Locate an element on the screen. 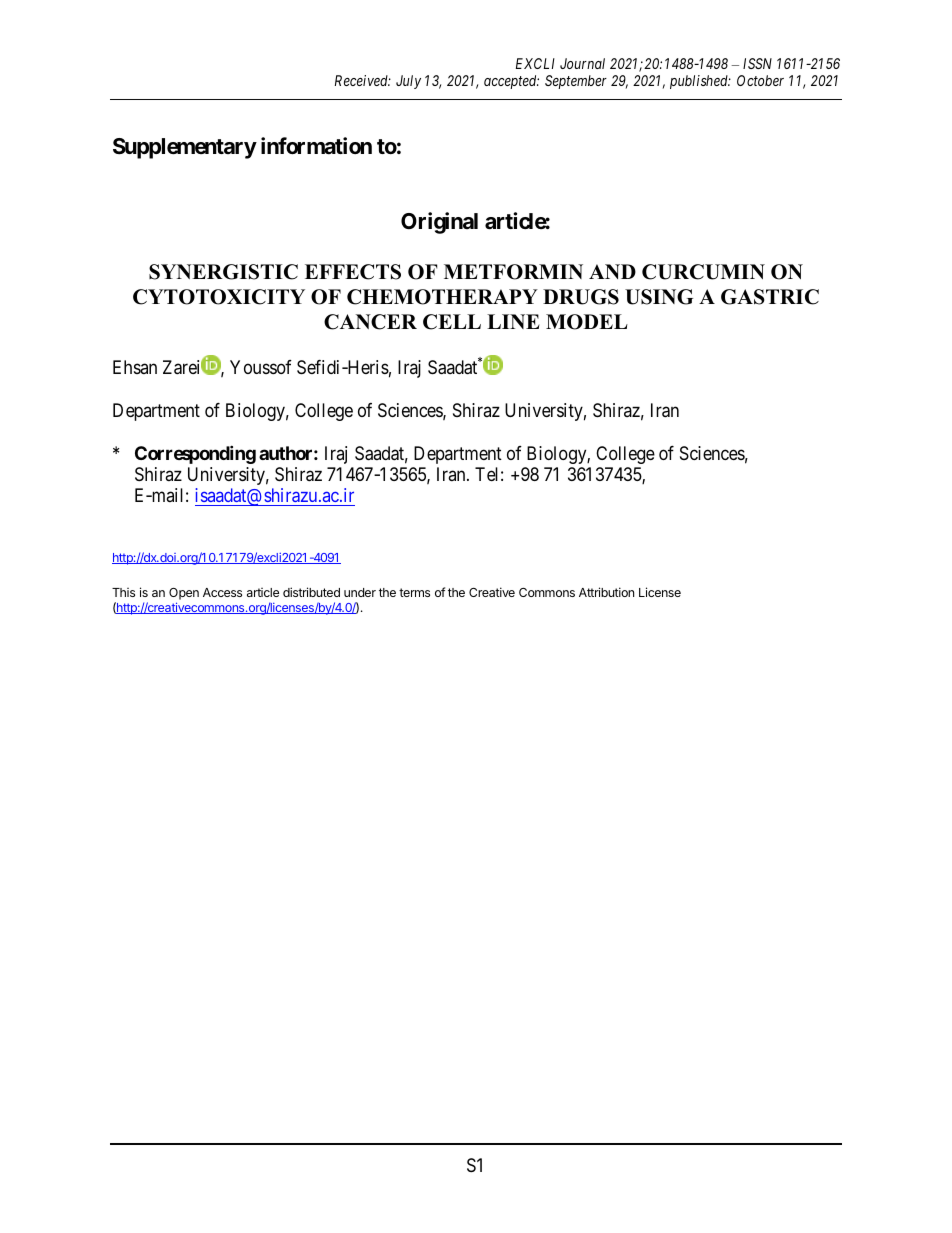 This screenshot has width=952, height=1233. MODEL is located at coordinates (587, 322).
